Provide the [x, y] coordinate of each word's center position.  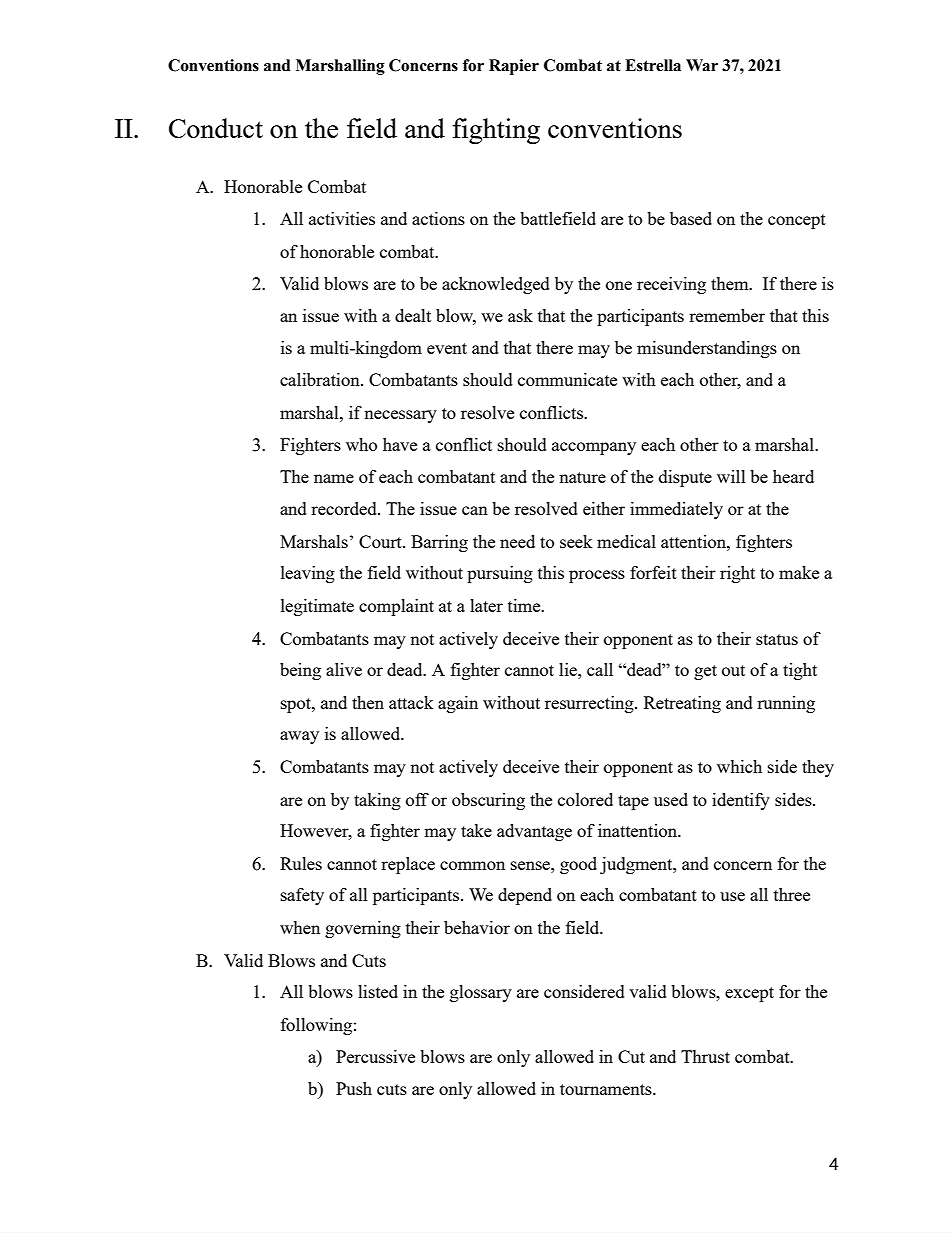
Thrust [705, 1056]
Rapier [514, 67]
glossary [481, 993]
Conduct [216, 128]
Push [354, 1088]
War [702, 65]
